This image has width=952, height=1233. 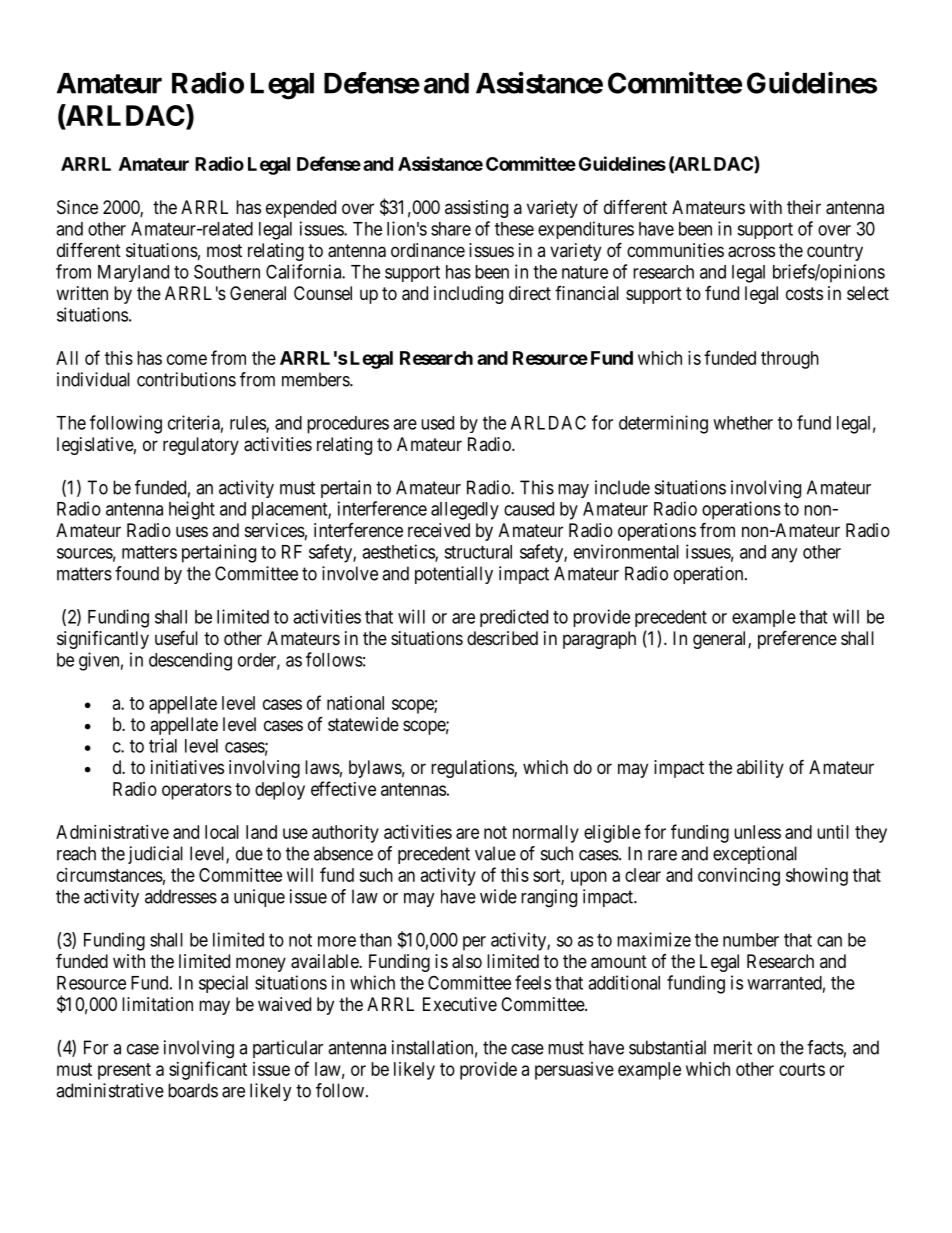 I want to click on share, so click(x=451, y=229).
